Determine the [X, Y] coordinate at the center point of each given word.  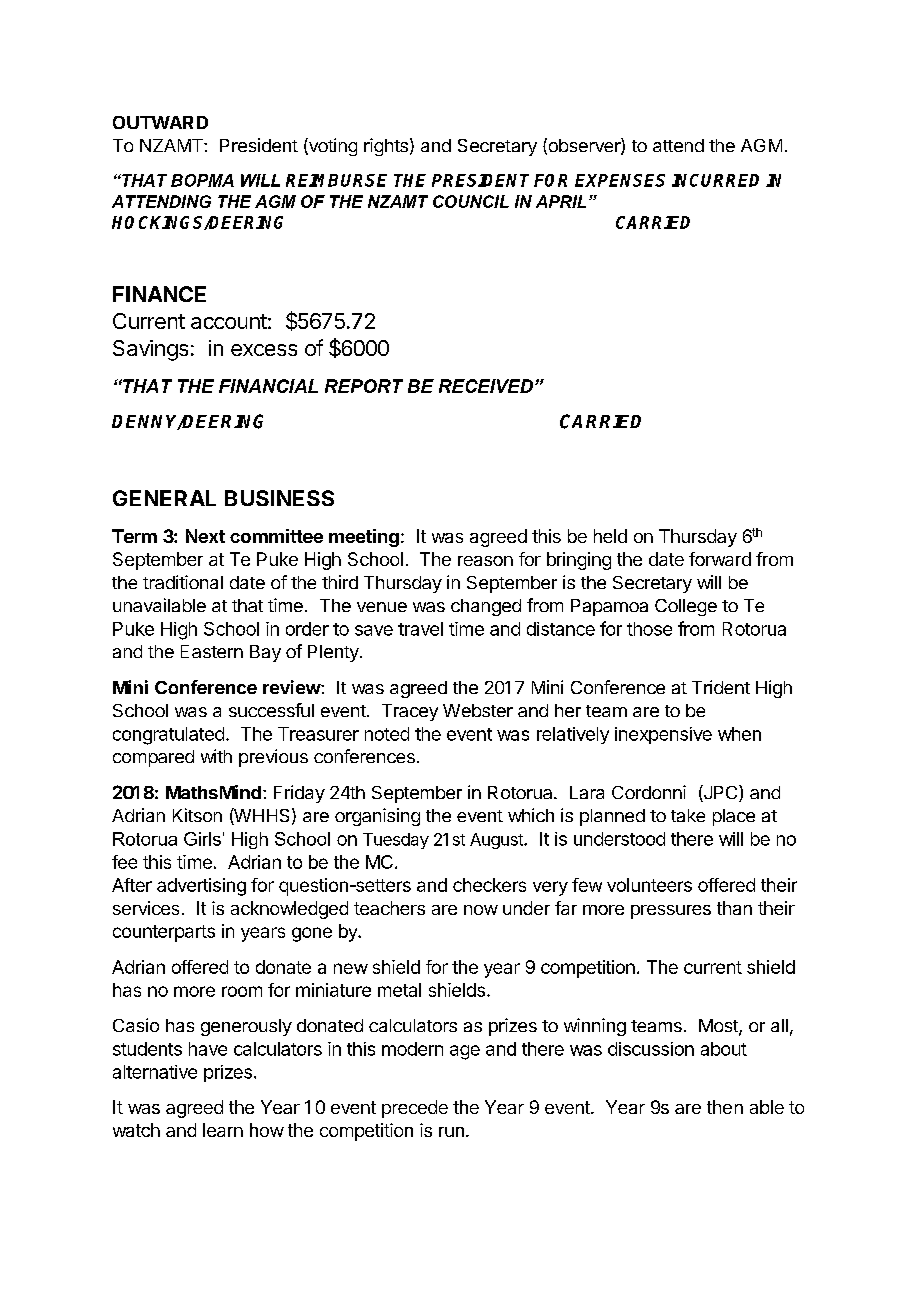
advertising [201, 887]
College [686, 607]
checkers [489, 885]
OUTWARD [160, 122]
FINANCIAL [268, 386]
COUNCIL [471, 201]
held [610, 536]
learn [223, 1130]
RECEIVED [487, 386]
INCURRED [715, 180]
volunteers [649, 885]
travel [420, 629]
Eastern [212, 651]
